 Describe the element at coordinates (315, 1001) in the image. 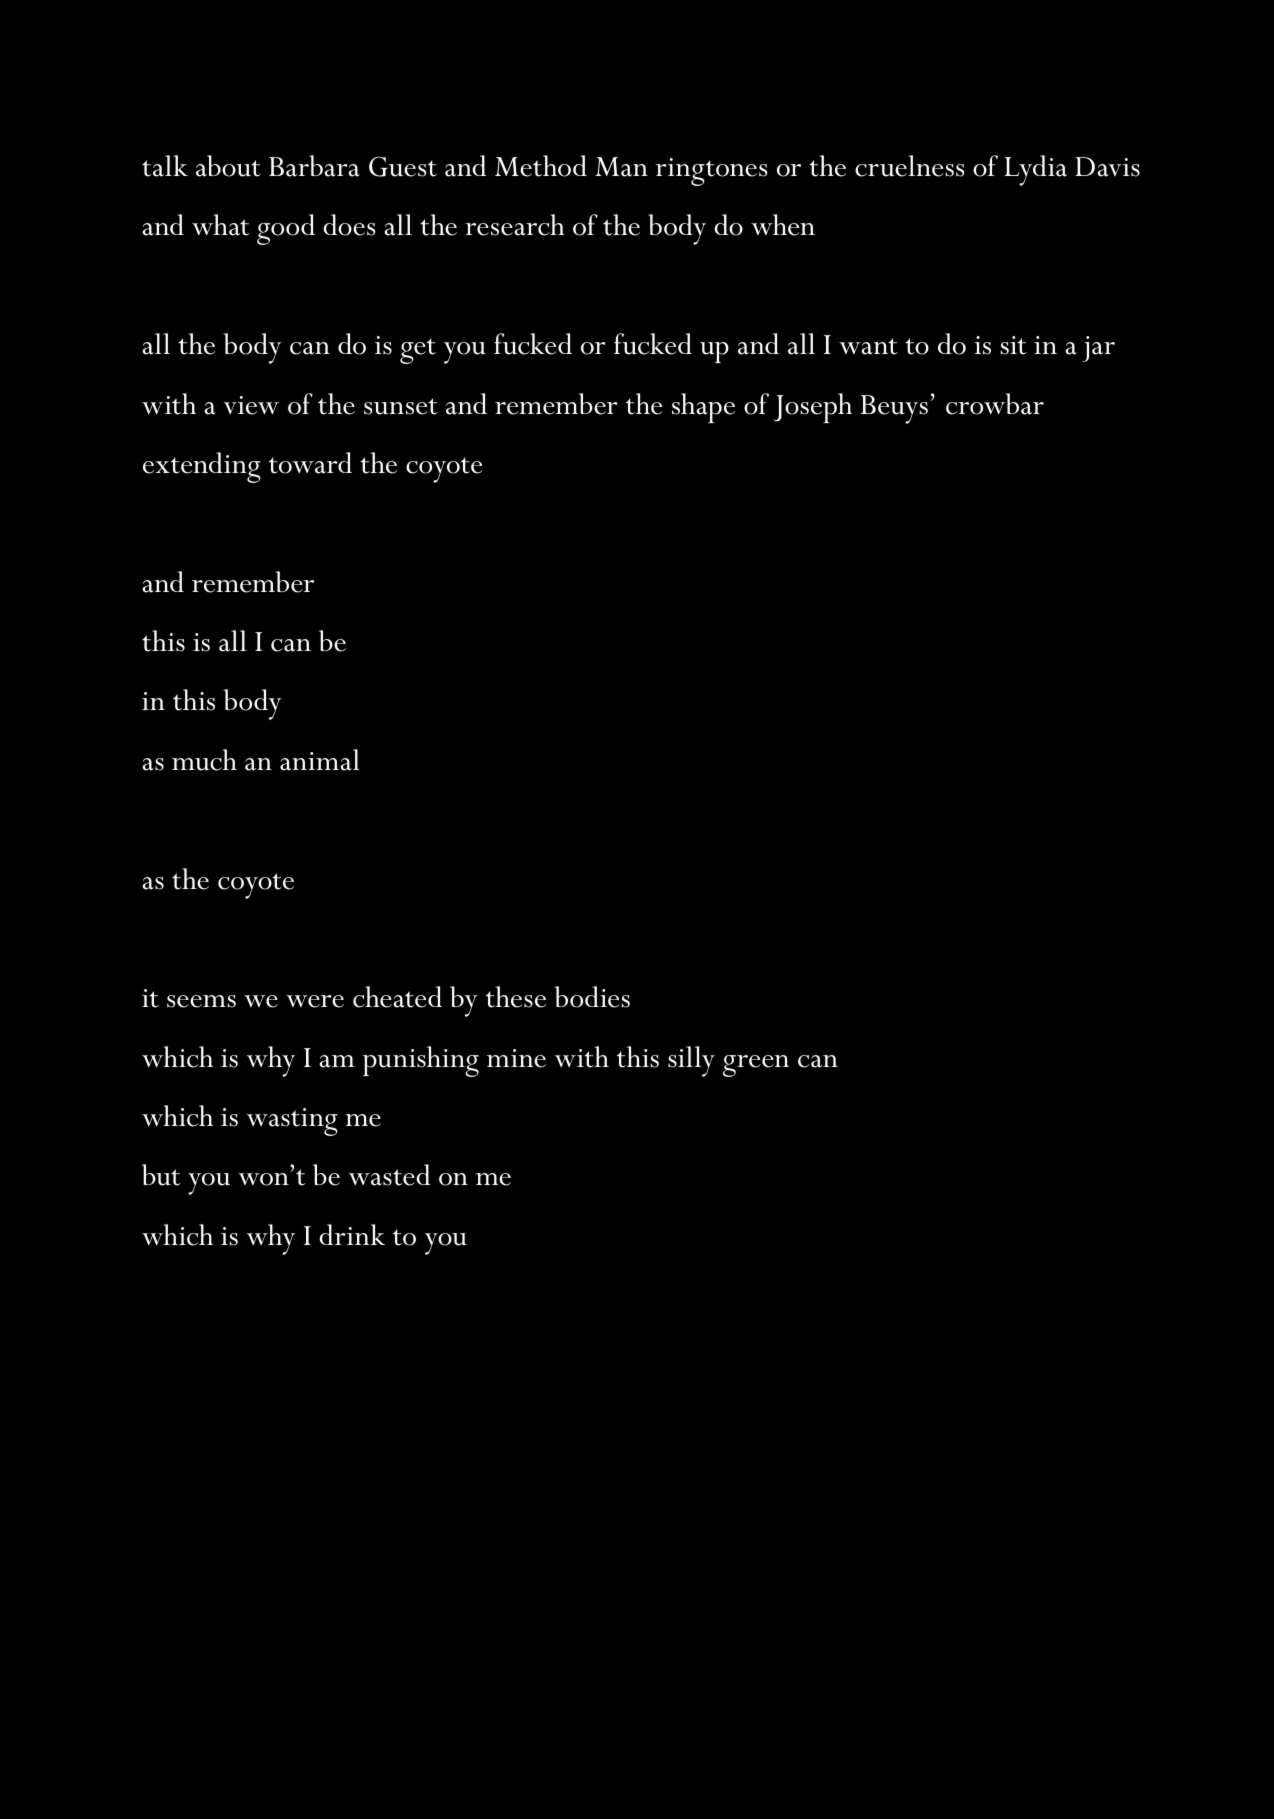

I see `were` at that location.
